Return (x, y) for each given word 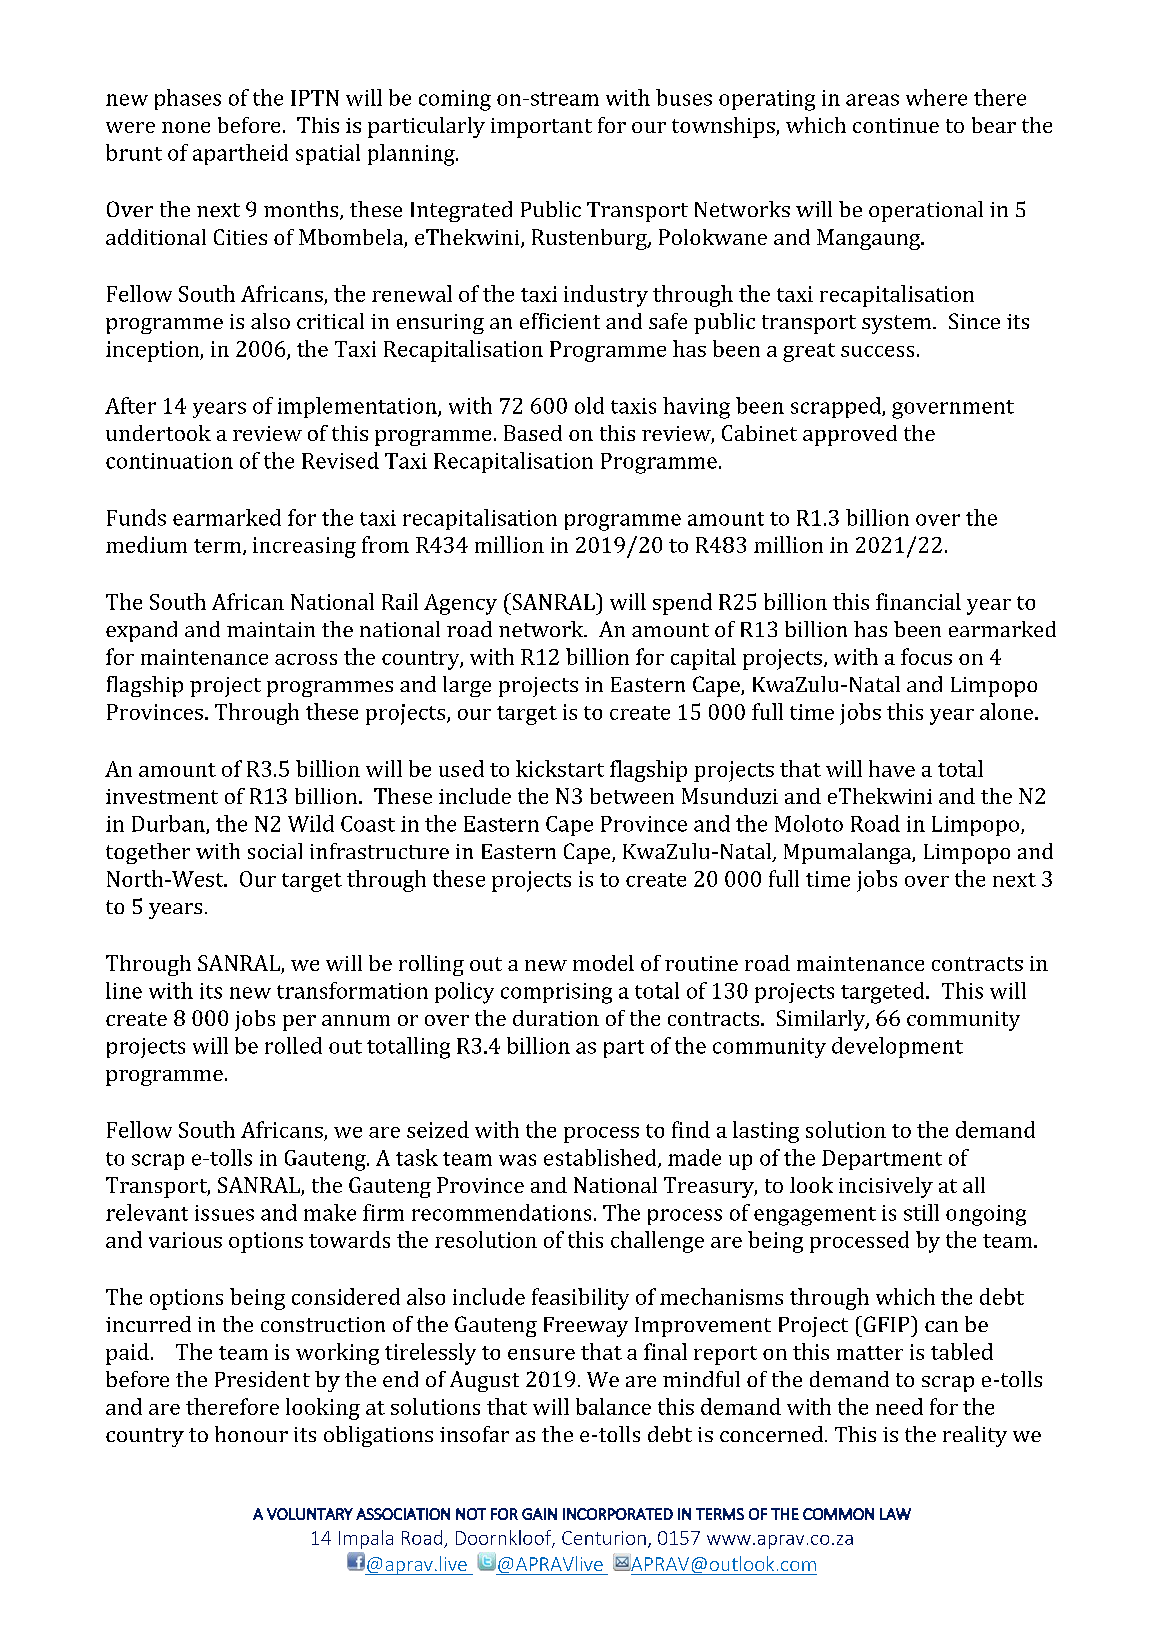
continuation (169, 461)
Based (533, 433)
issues (224, 1213)
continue (896, 125)
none (186, 127)
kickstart (560, 768)
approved (850, 435)
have (892, 768)
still (921, 1212)
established (601, 1158)
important (541, 128)
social (275, 851)
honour (251, 1434)
